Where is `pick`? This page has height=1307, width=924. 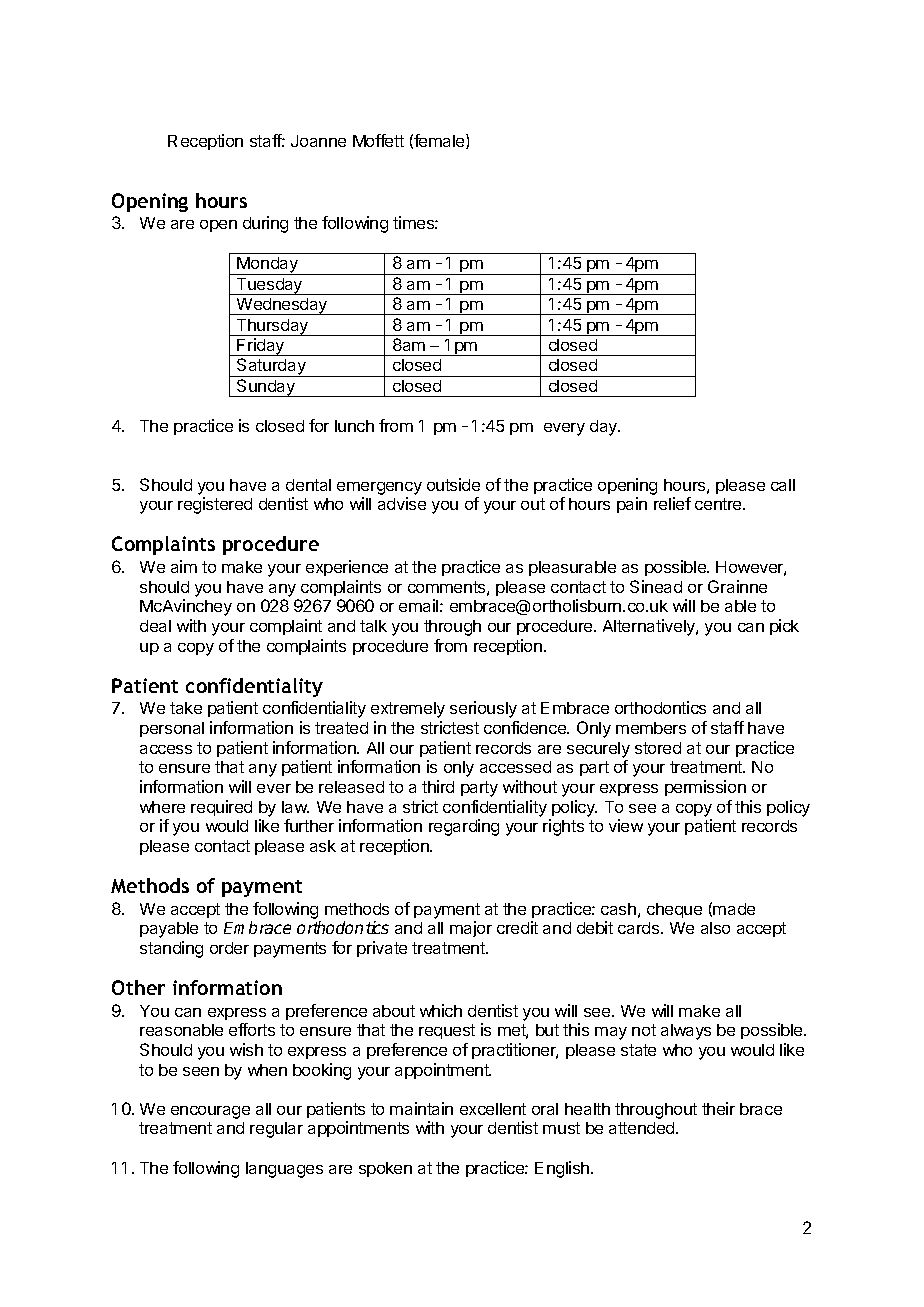
pick is located at coordinates (784, 627).
